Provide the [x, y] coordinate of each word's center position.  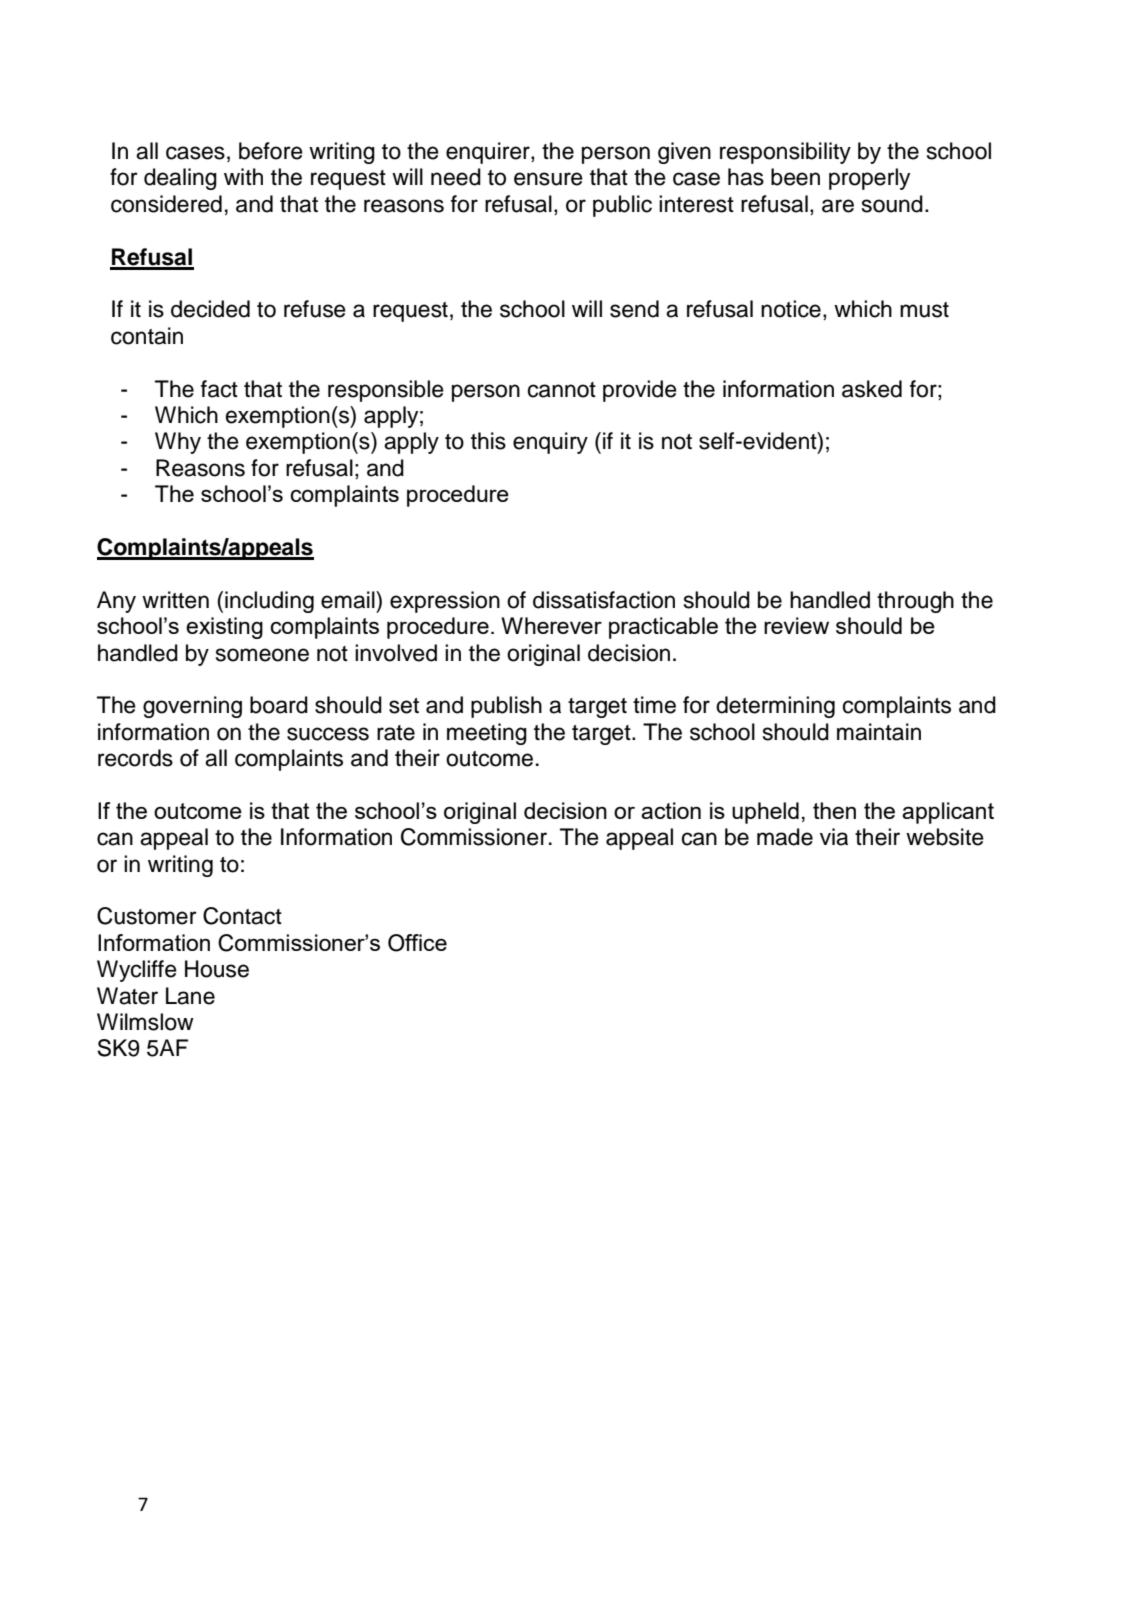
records [135, 758]
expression [445, 602]
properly [869, 179]
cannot [562, 390]
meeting [487, 734]
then [834, 810]
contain [147, 336]
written [175, 600]
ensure [548, 179]
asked [872, 389]
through [915, 602]
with [243, 176]
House [217, 969]
